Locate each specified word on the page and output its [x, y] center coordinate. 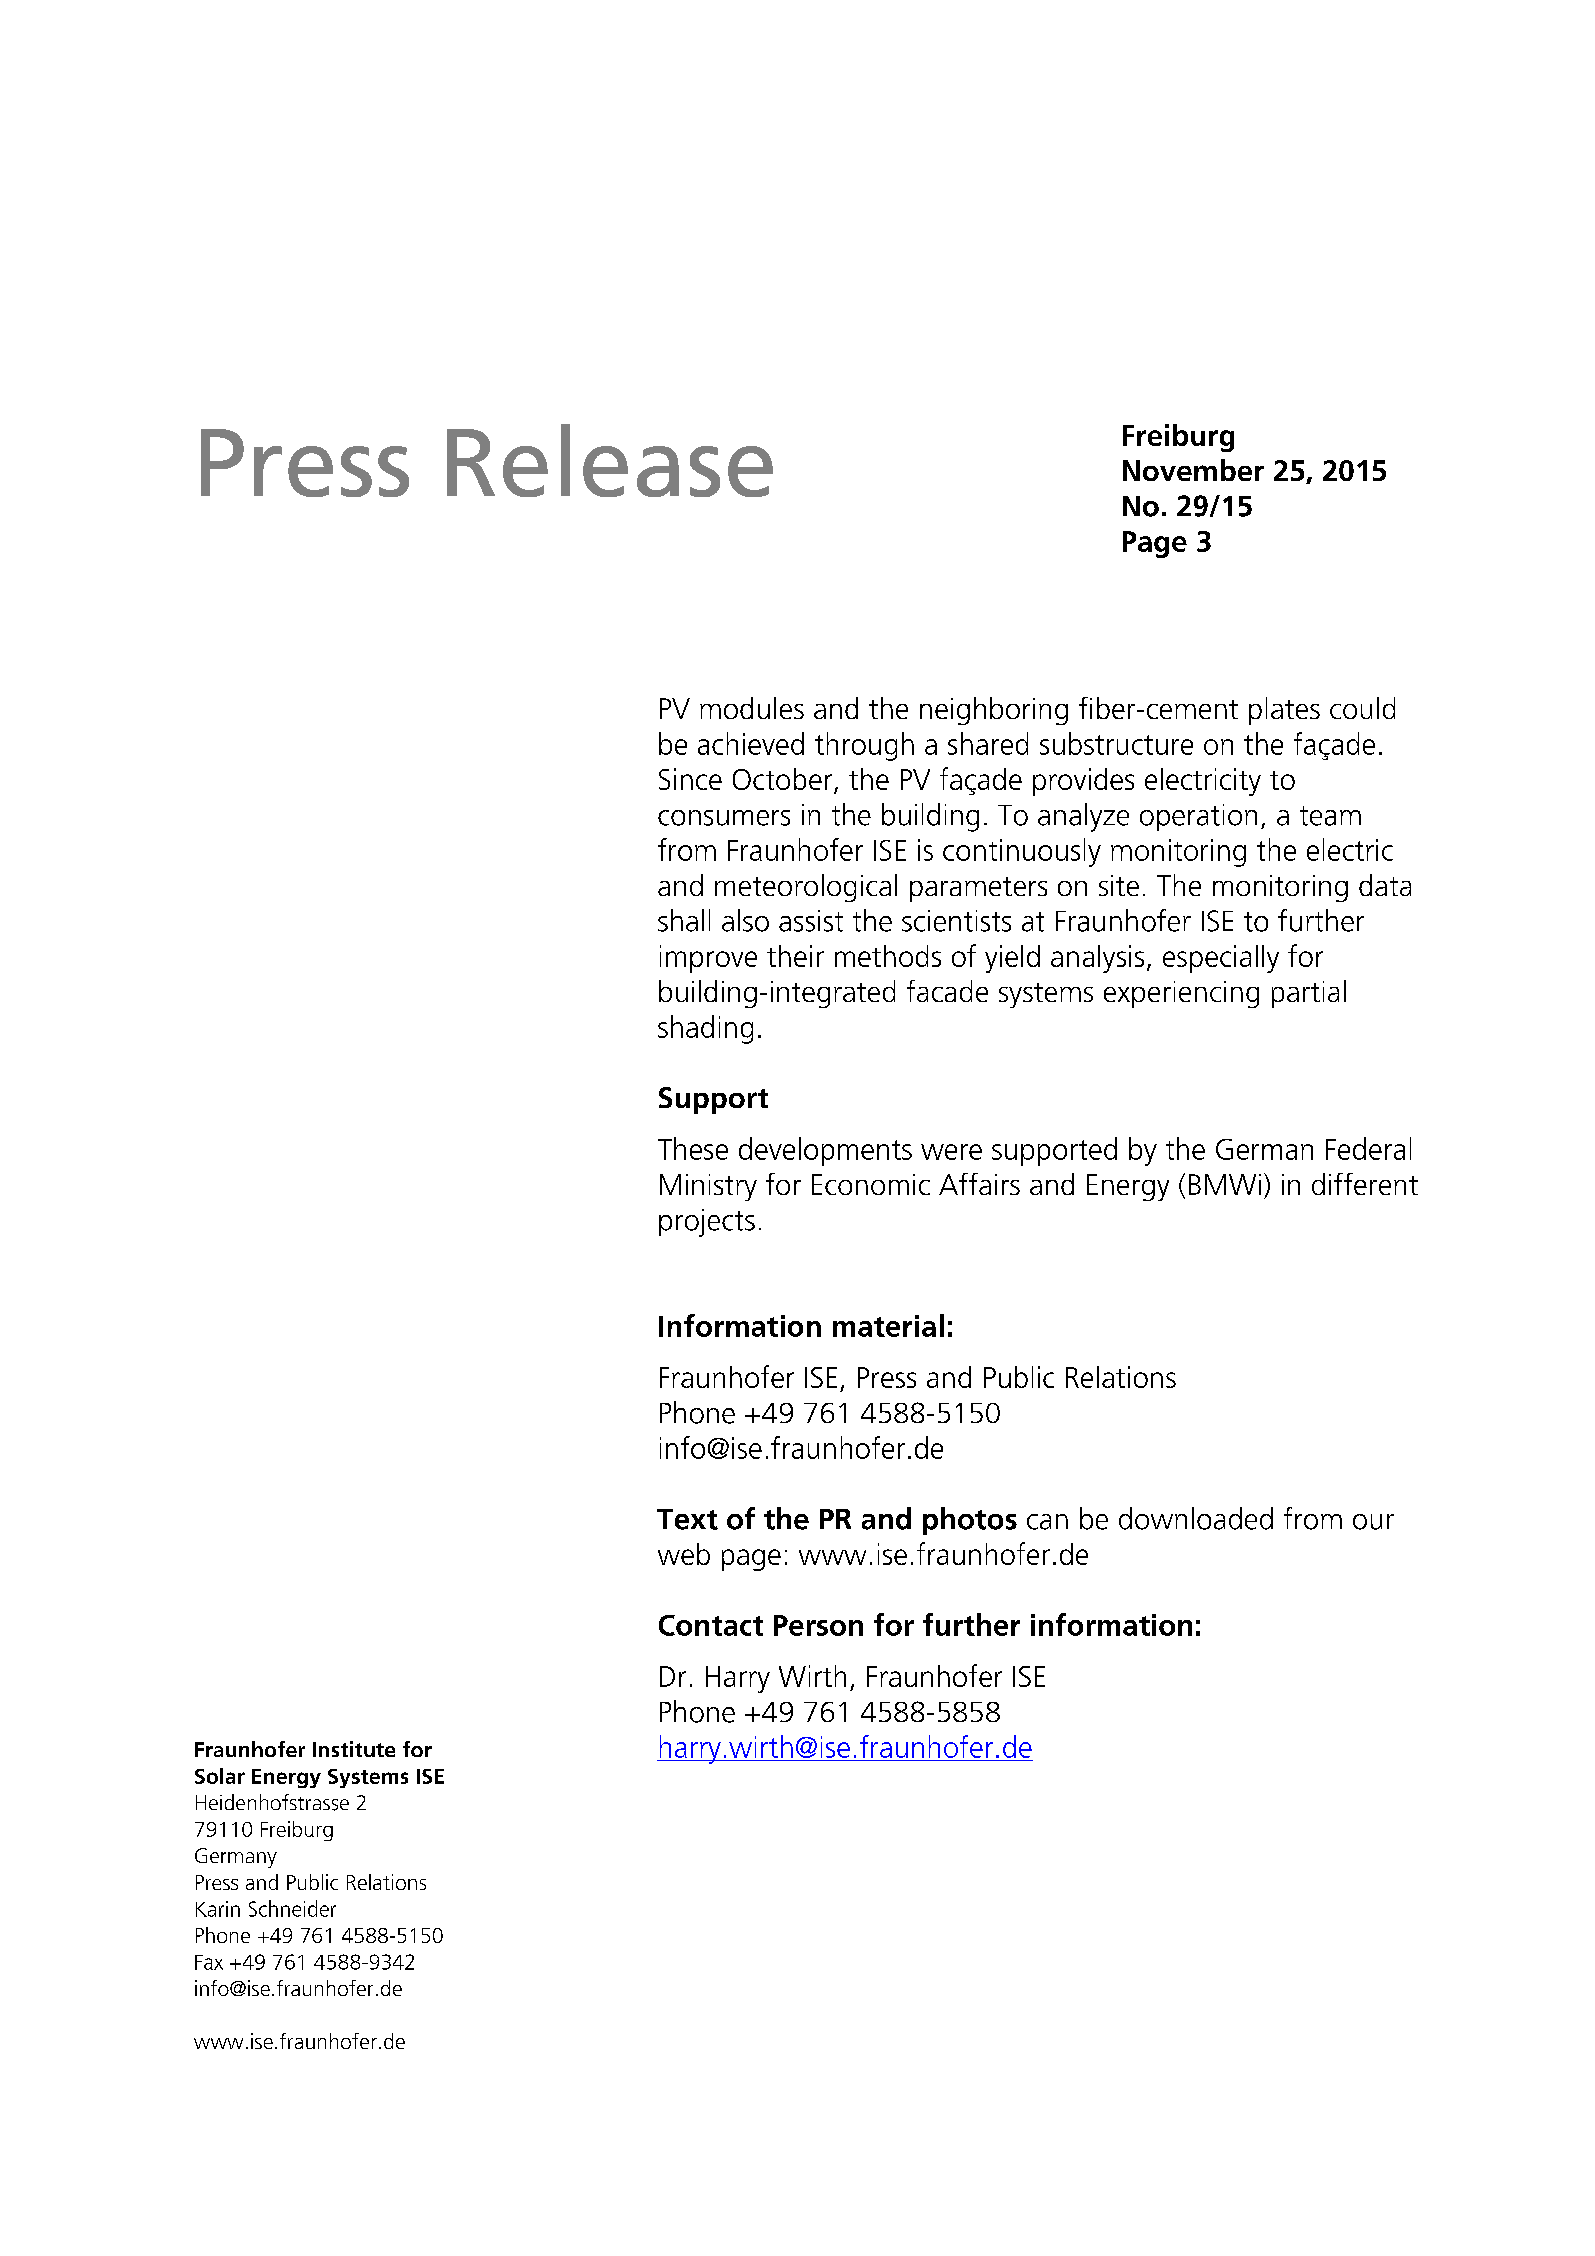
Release [610, 460]
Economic [871, 1184]
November [1193, 470]
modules [752, 708]
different [1365, 1184]
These [693, 1148]
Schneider [292, 1908]
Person [818, 1625]
